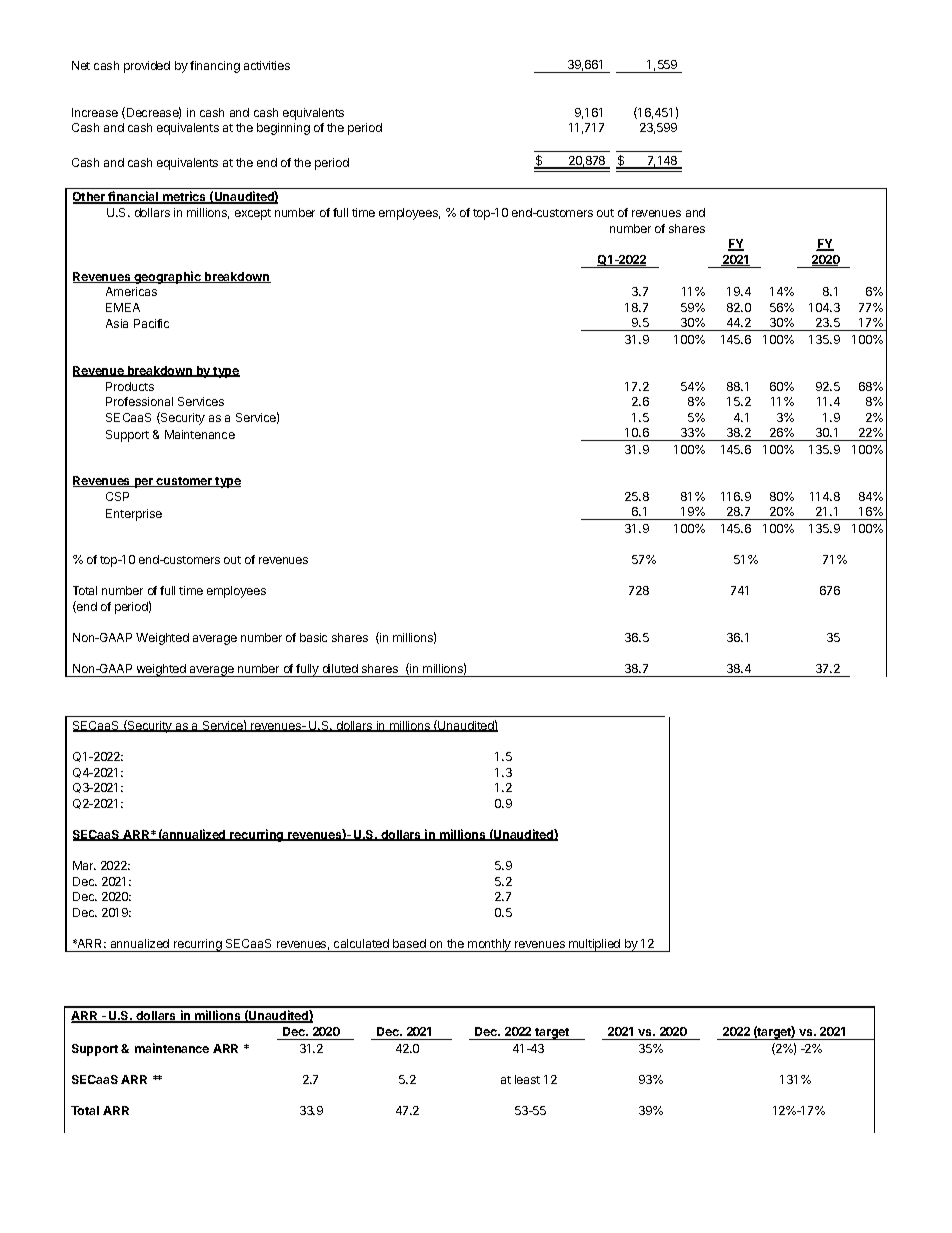 This screenshot has width=952, height=1233. I want to click on monthly, so click(489, 945).
